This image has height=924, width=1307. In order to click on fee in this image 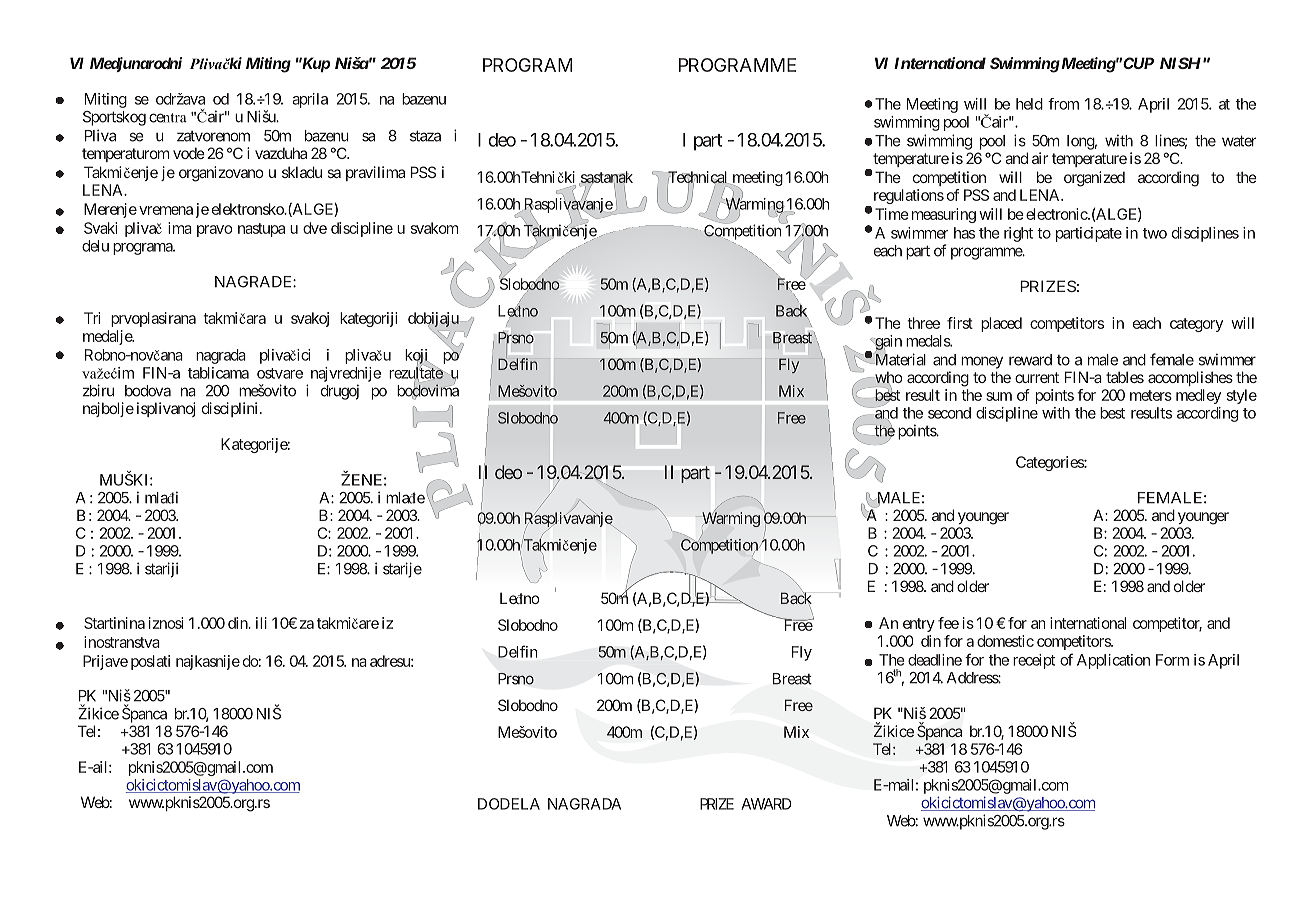, I will do `click(948, 623)`.
